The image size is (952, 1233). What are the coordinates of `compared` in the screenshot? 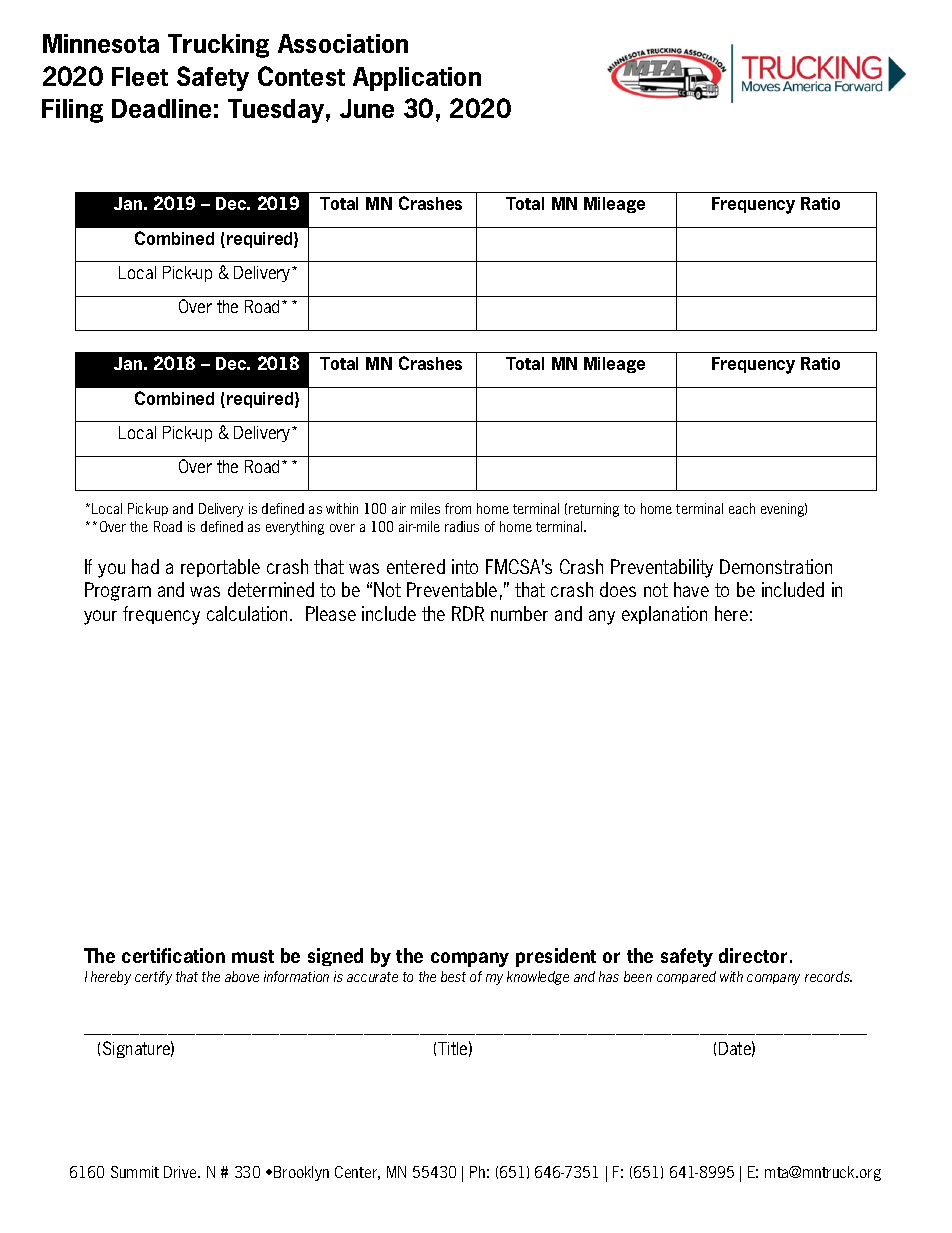 It's located at (686, 977).
